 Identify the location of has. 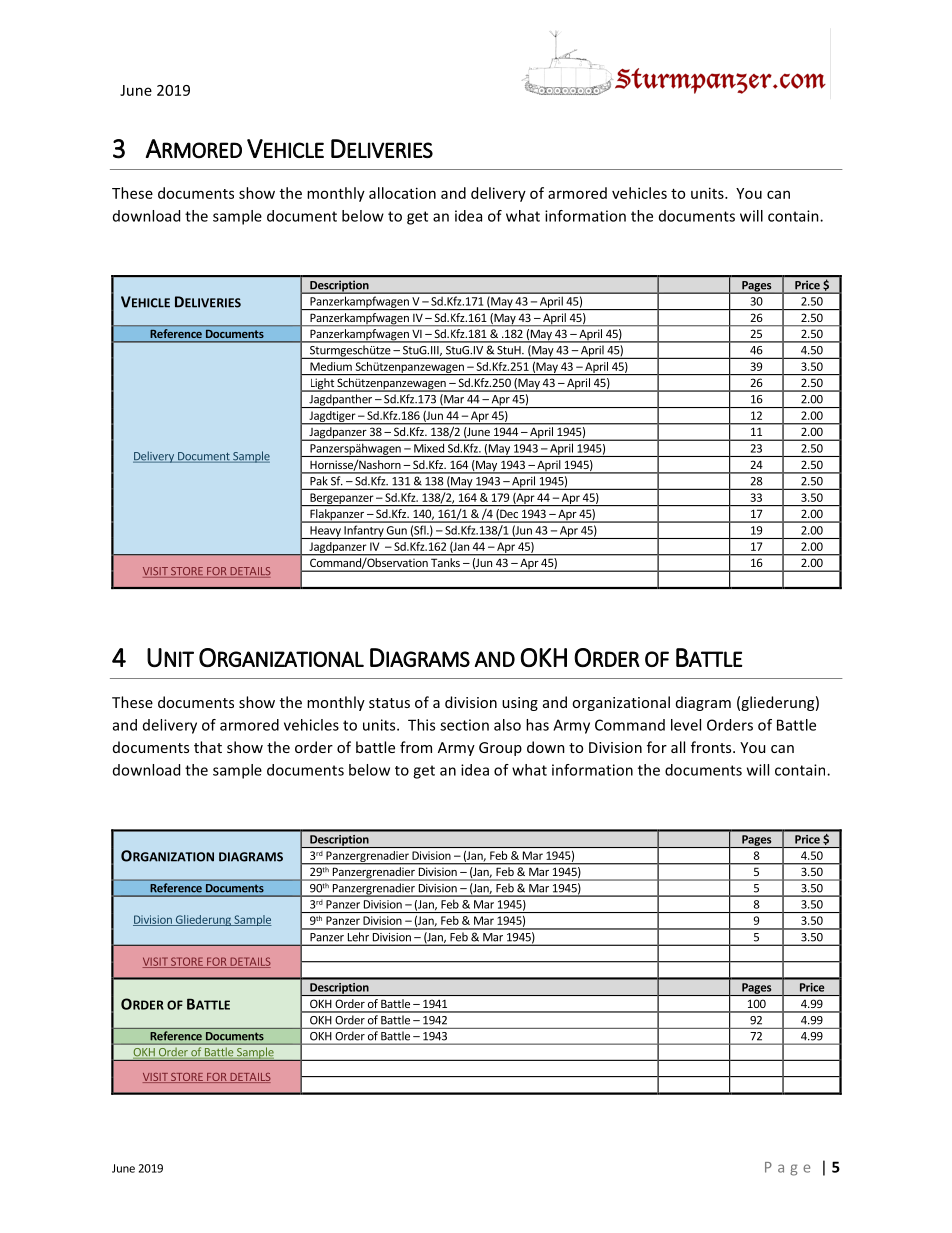
(537, 725).
